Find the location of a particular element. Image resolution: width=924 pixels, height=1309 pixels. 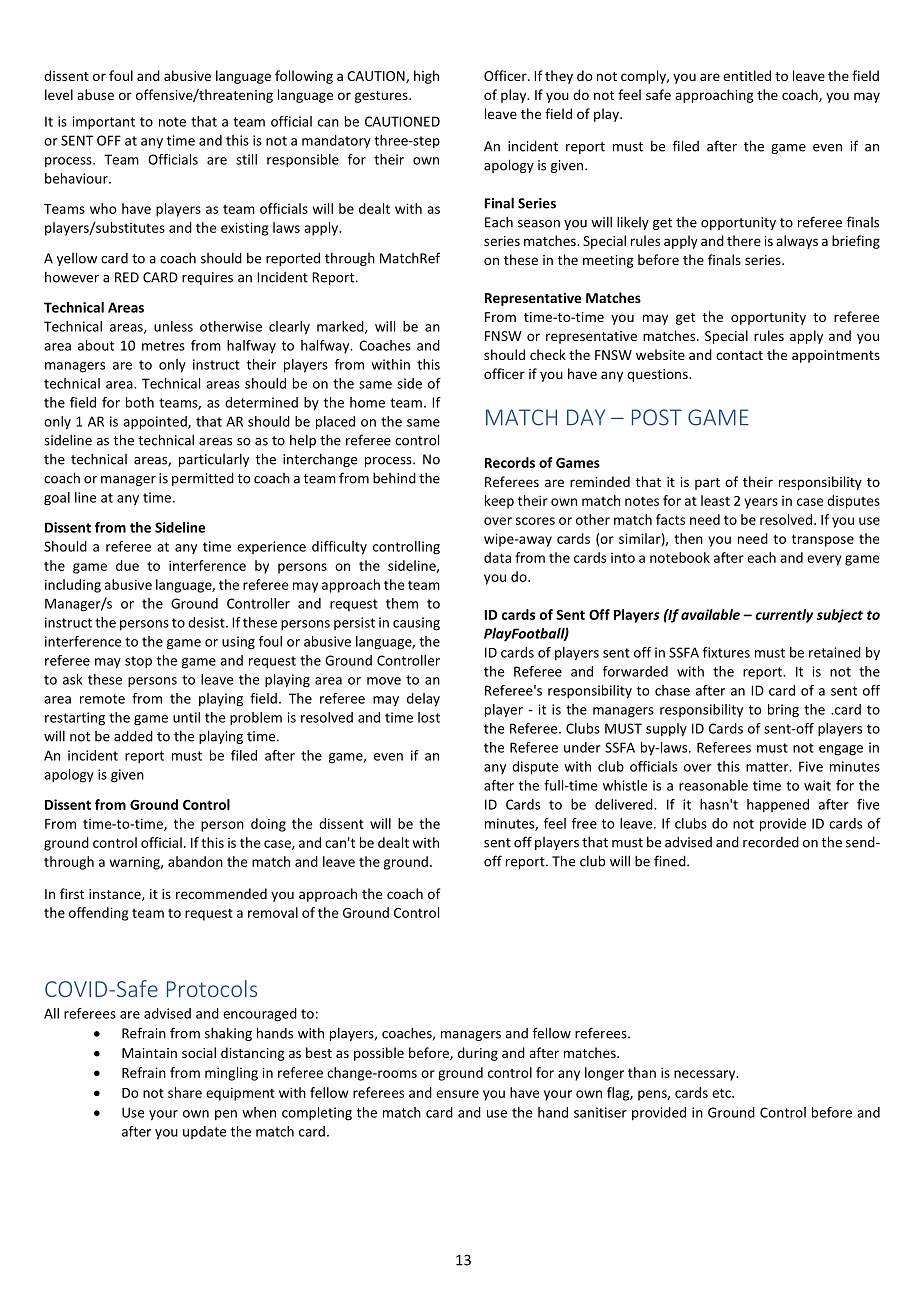

etc is located at coordinates (722, 1093).
